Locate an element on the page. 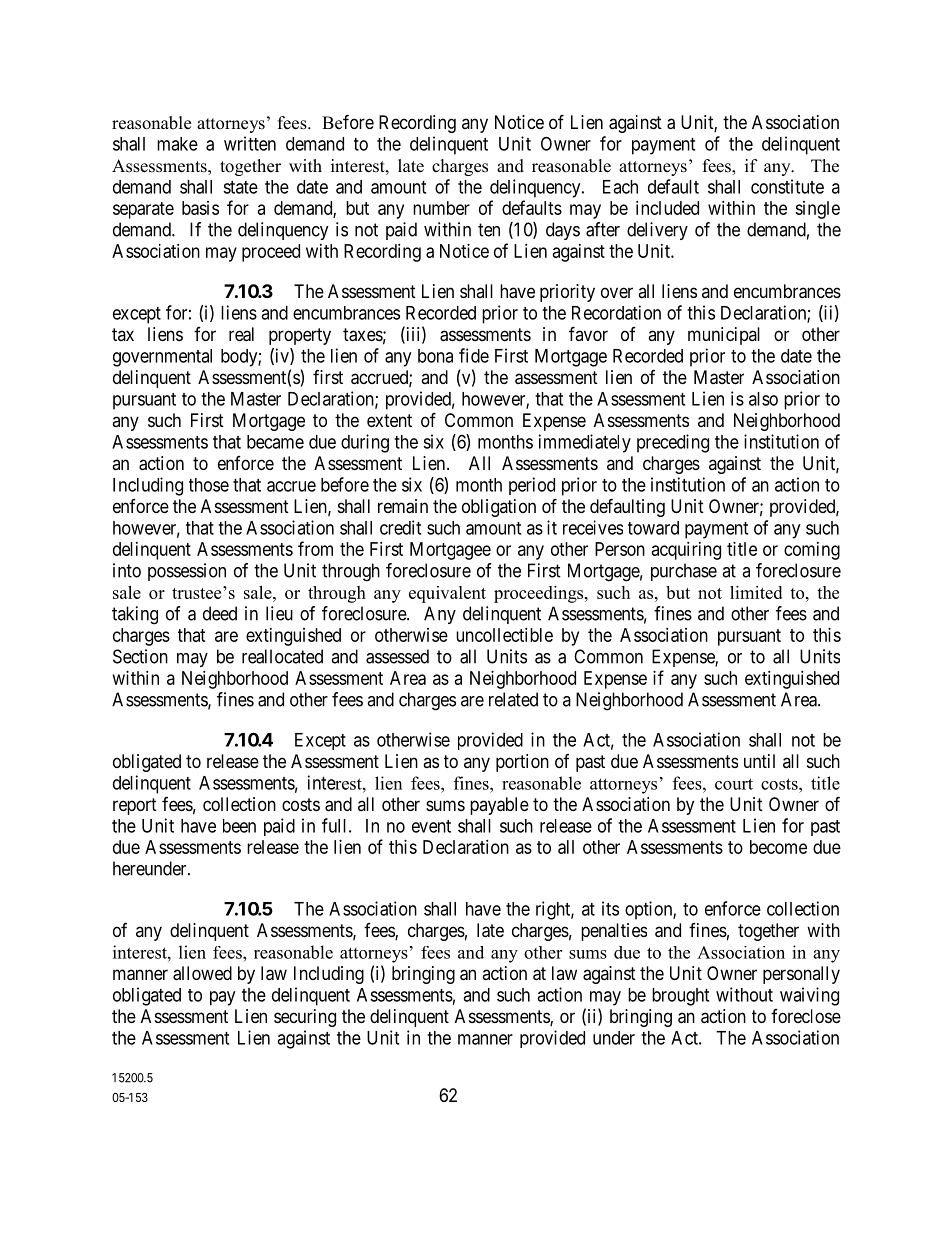 The width and height of the document is (952, 1233). limited is located at coordinates (756, 592).
